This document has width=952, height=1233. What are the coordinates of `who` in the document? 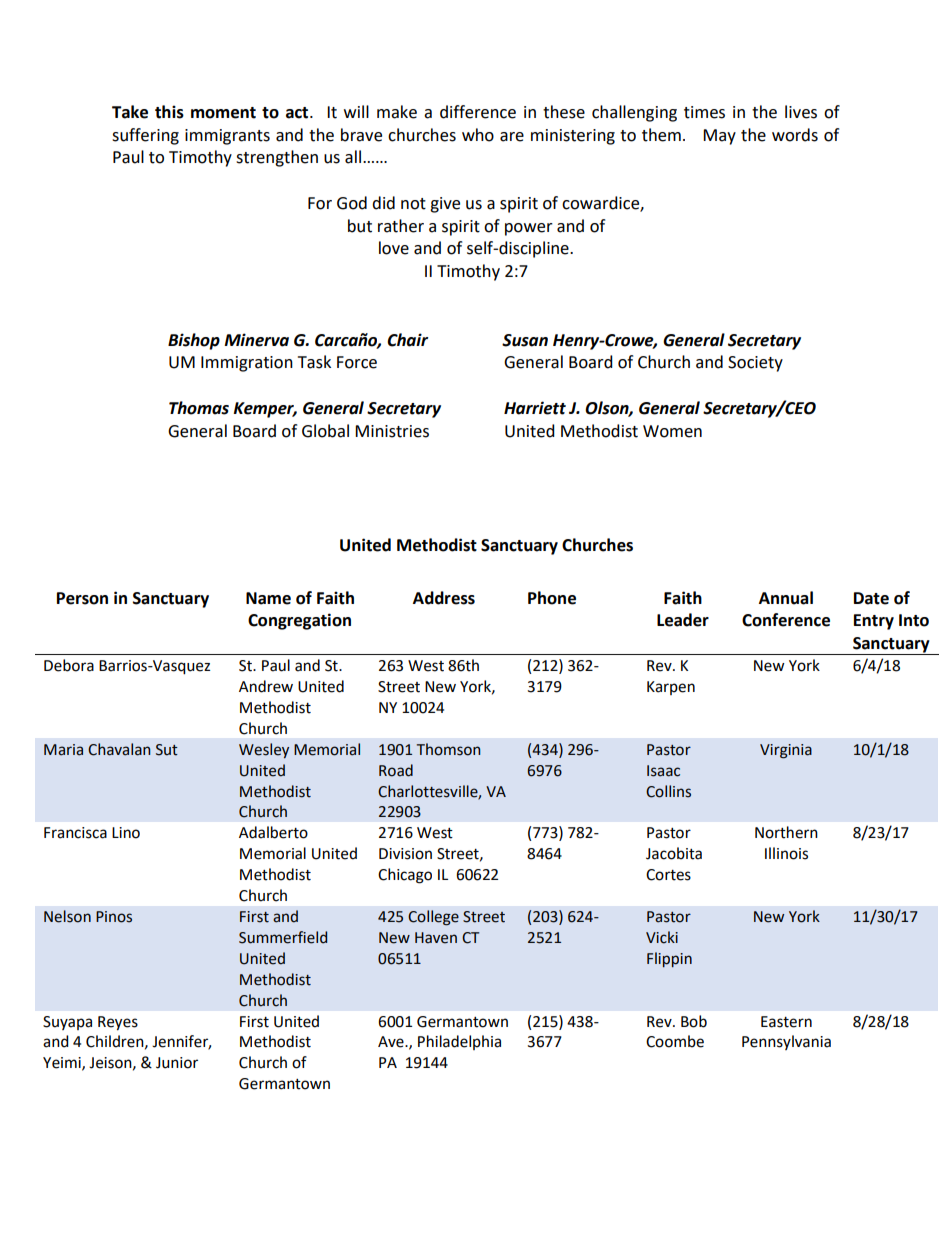 It's located at (478, 135).
